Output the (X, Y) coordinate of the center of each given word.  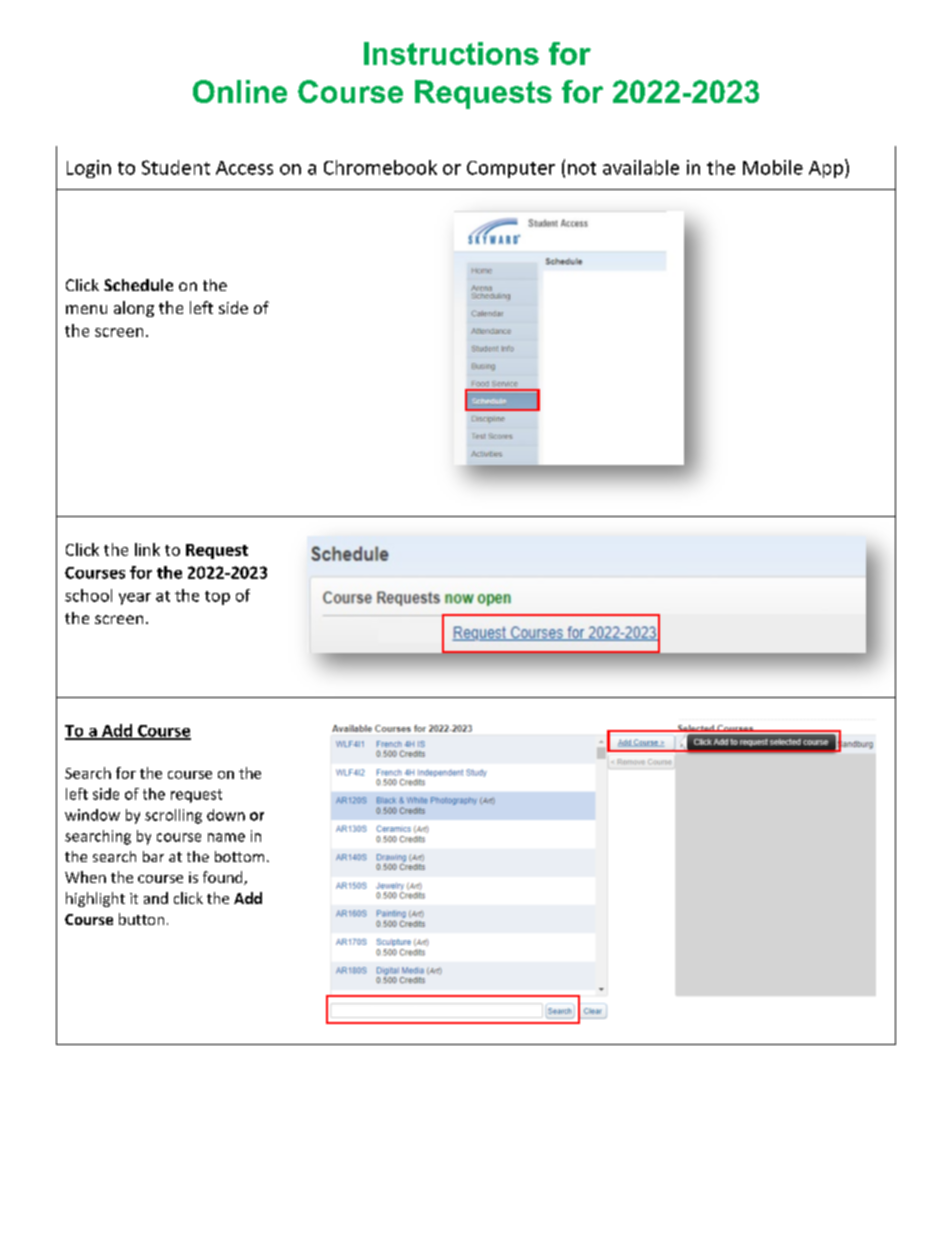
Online (240, 91)
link (147, 549)
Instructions (451, 53)
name (226, 837)
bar (153, 856)
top (217, 598)
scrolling (173, 816)
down (226, 815)
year (135, 599)
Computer (511, 169)
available (641, 167)
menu (86, 309)
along (134, 309)
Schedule (138, 285)
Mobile (773, 167)
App (826, 169)
